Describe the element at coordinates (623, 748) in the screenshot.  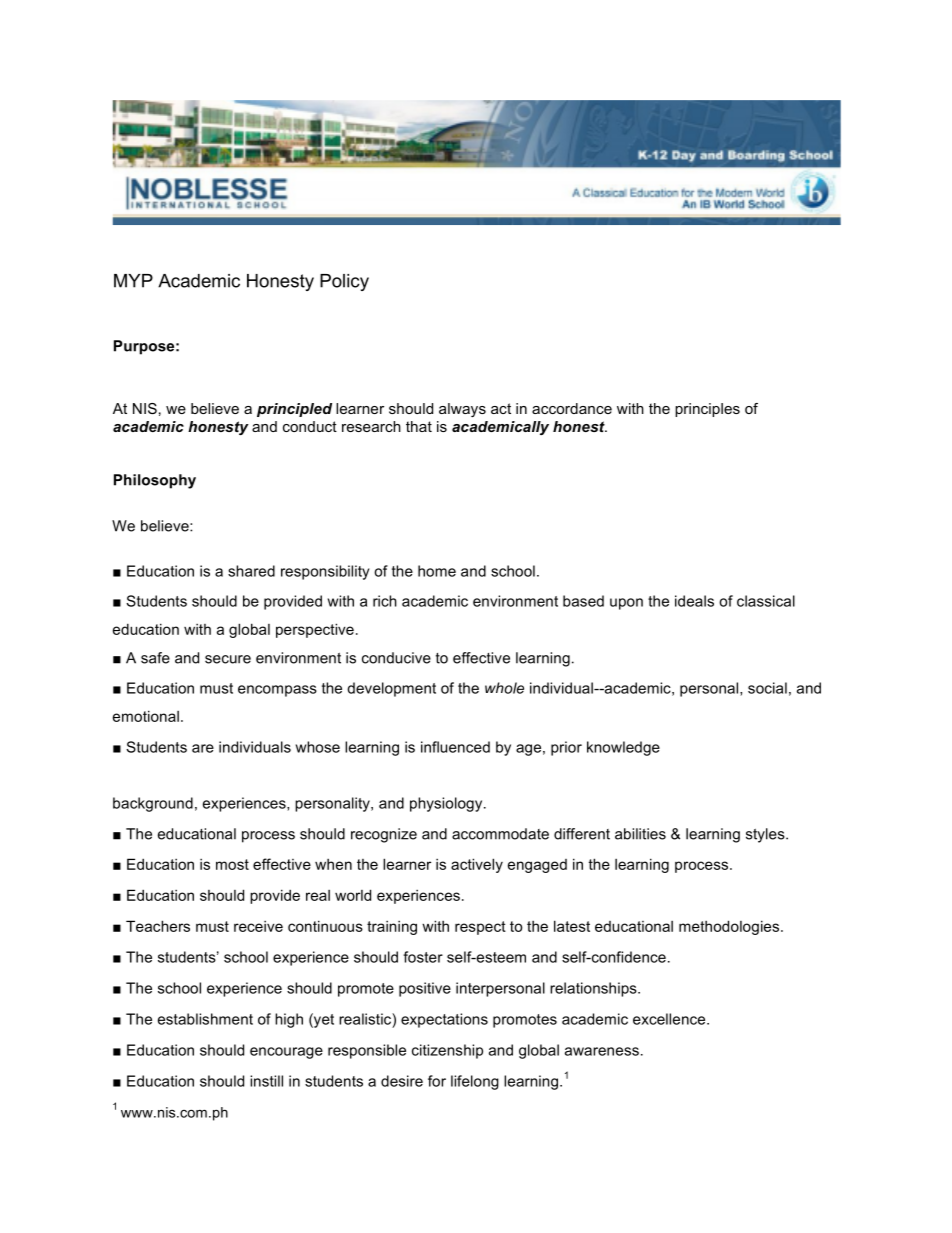
I see `knowledge` at that location.
